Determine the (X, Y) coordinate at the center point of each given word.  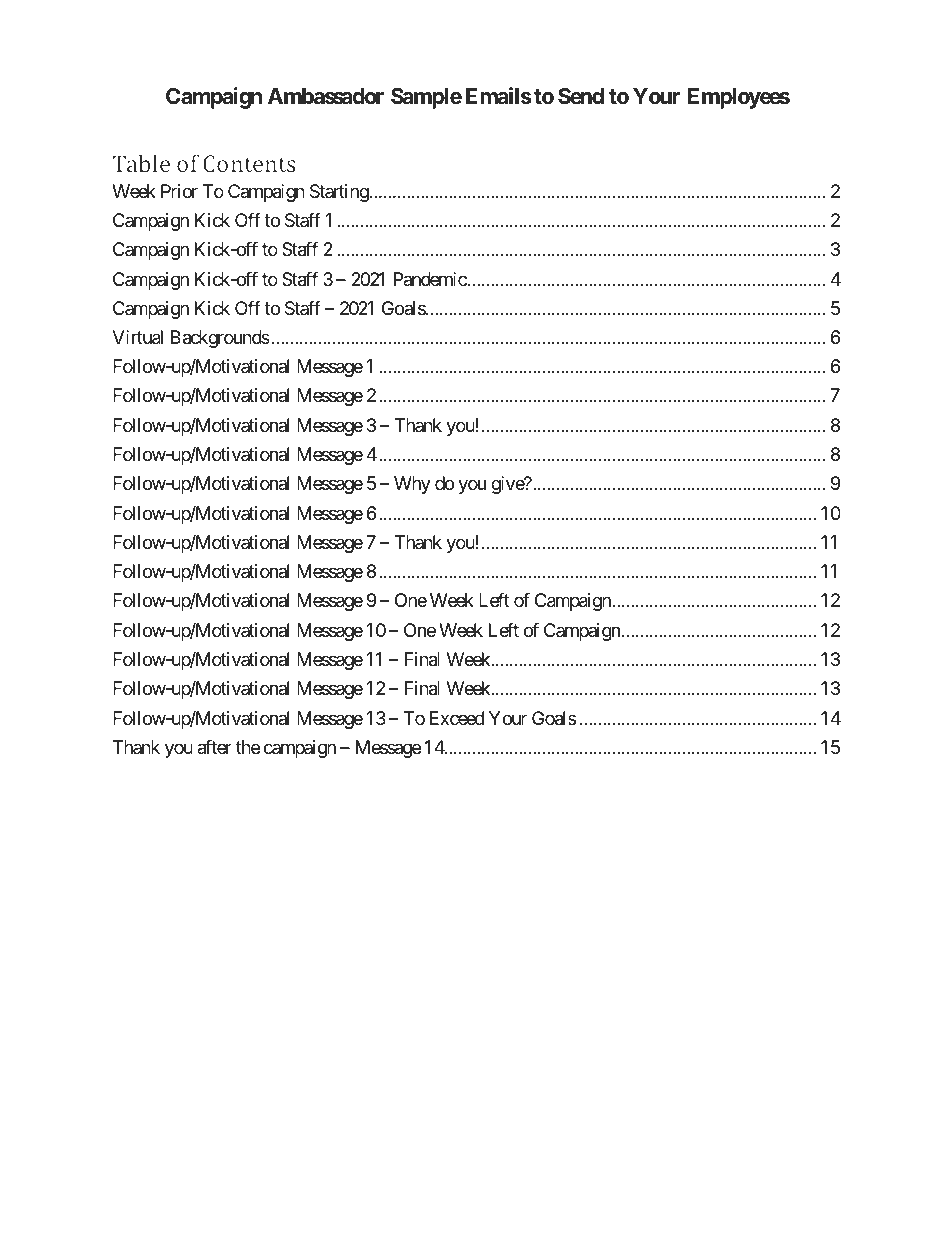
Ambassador (326, 96)
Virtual (137, 337)
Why (412, 485)
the (248, 747)
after (214, 747)
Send (581, 96)
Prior (179, 191)
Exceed (457, 718)
